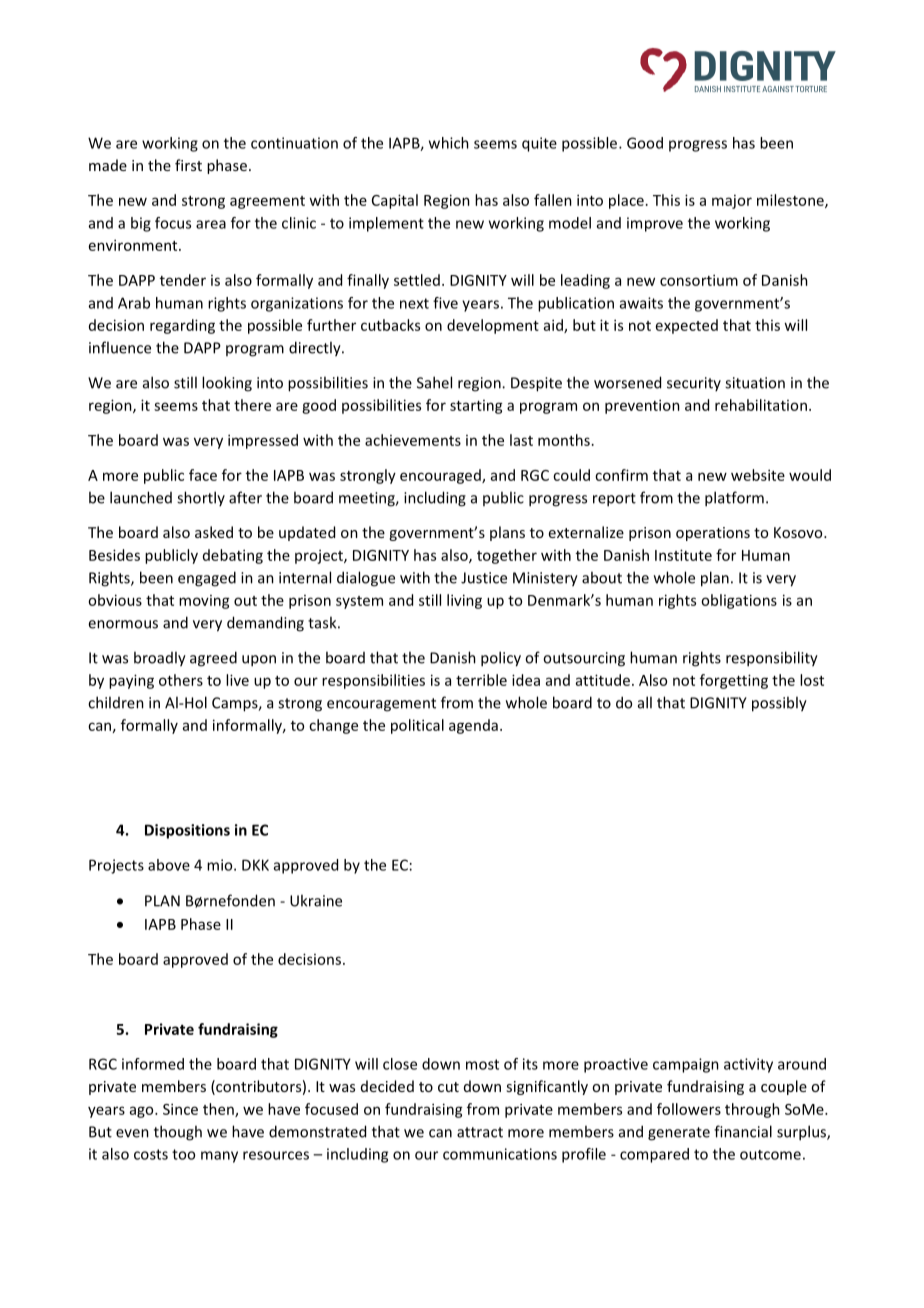 The image size is (924, 1308). What do you see at coordinates (734, 499) in the page?
I see `platform` at bounding box center [734, 499].
